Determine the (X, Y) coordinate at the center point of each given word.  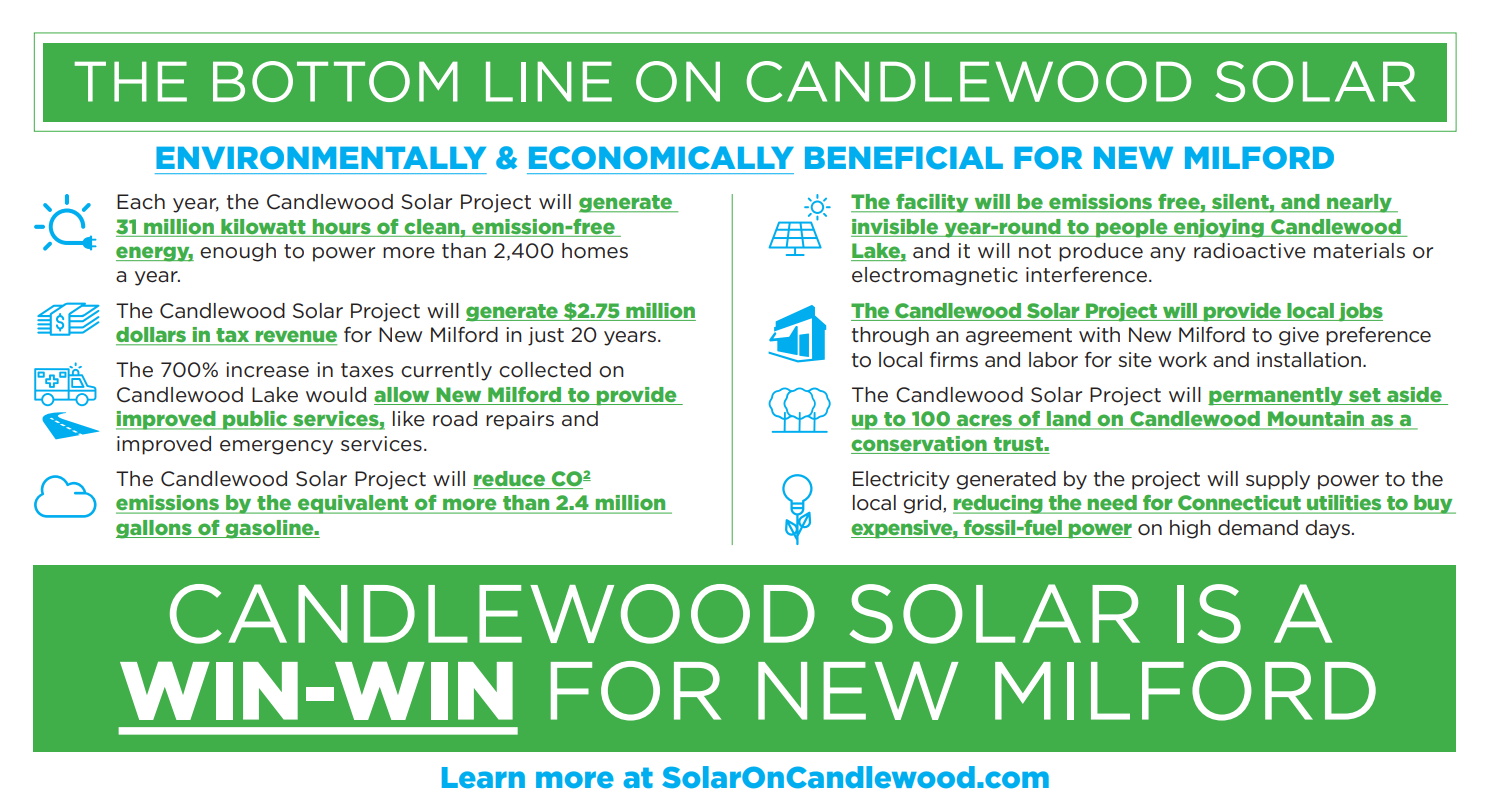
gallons (155, 529)
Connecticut (1239, 504)
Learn (483, 777)
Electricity (901, 480)
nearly (1359, 203)
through (890, 336)
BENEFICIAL (904, 158)
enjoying (1219, 228)
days (1327, 529)
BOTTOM (335, 81)
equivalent (353, 504)
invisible (895, 226)
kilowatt (263, 226)
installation (1310, 360)
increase (267, 370)
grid (923, 504)
